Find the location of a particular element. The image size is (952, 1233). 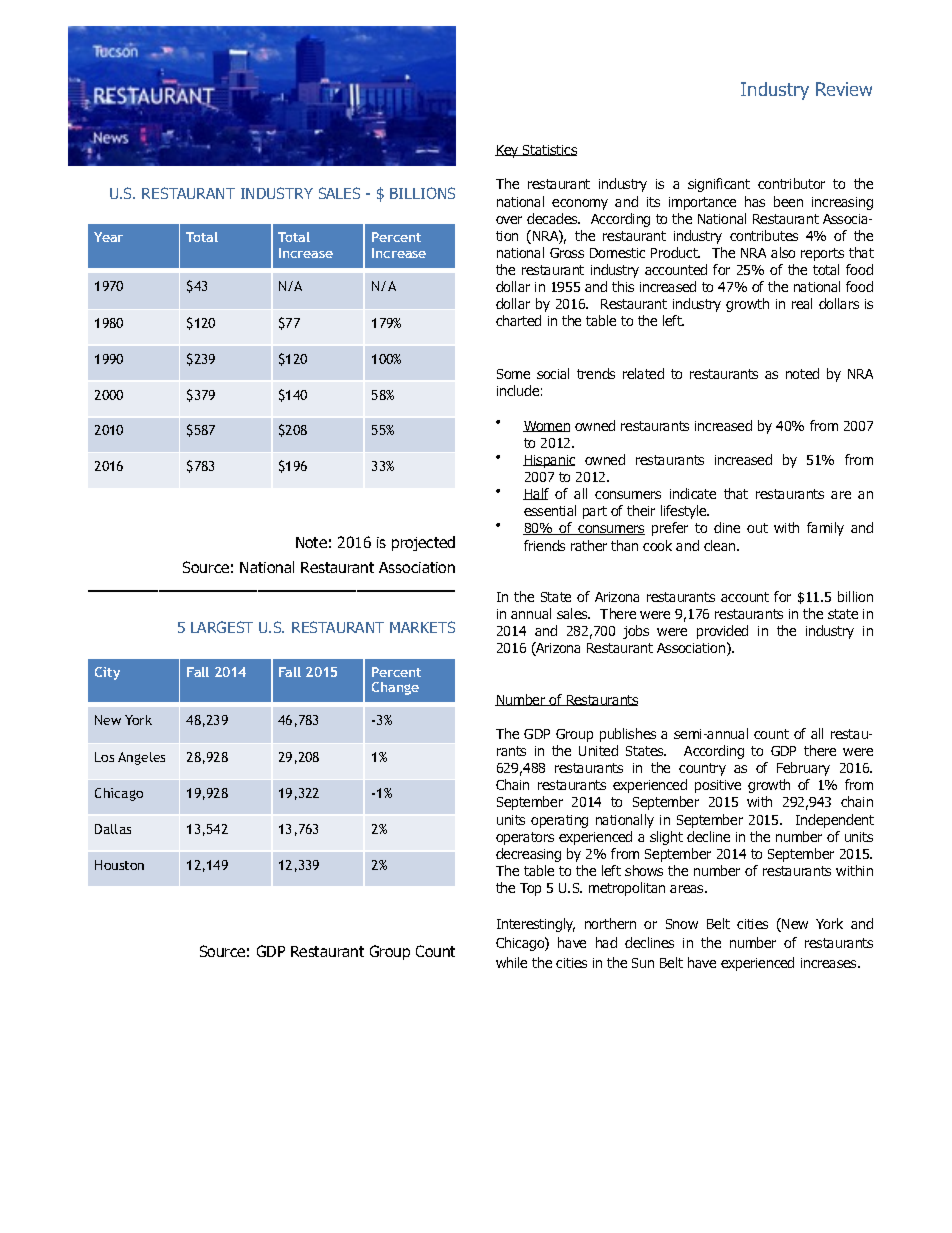

LARGEST is located at coordinates (222, 627).
